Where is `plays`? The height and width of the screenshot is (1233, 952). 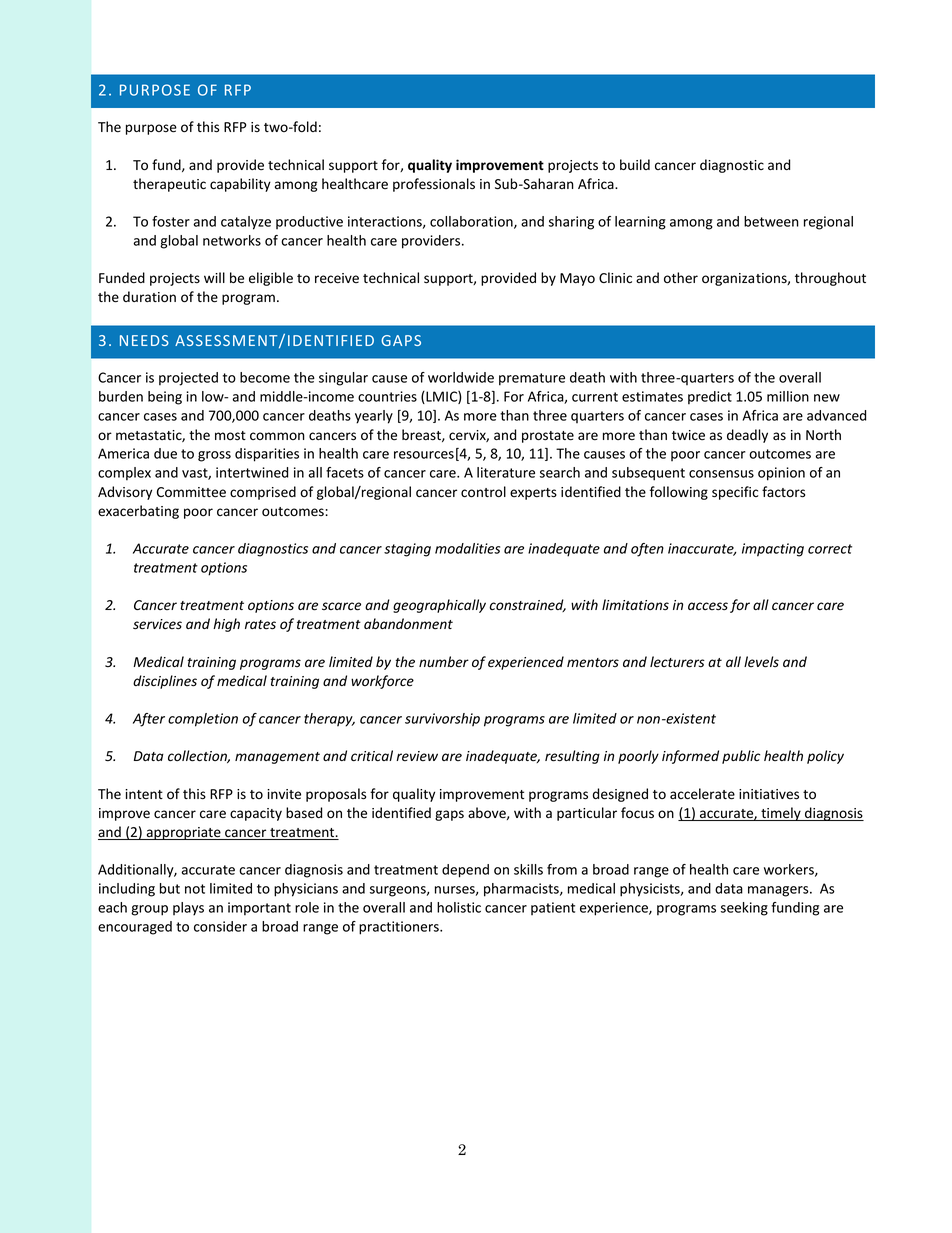
plays is located at coordinates (188, 909).
